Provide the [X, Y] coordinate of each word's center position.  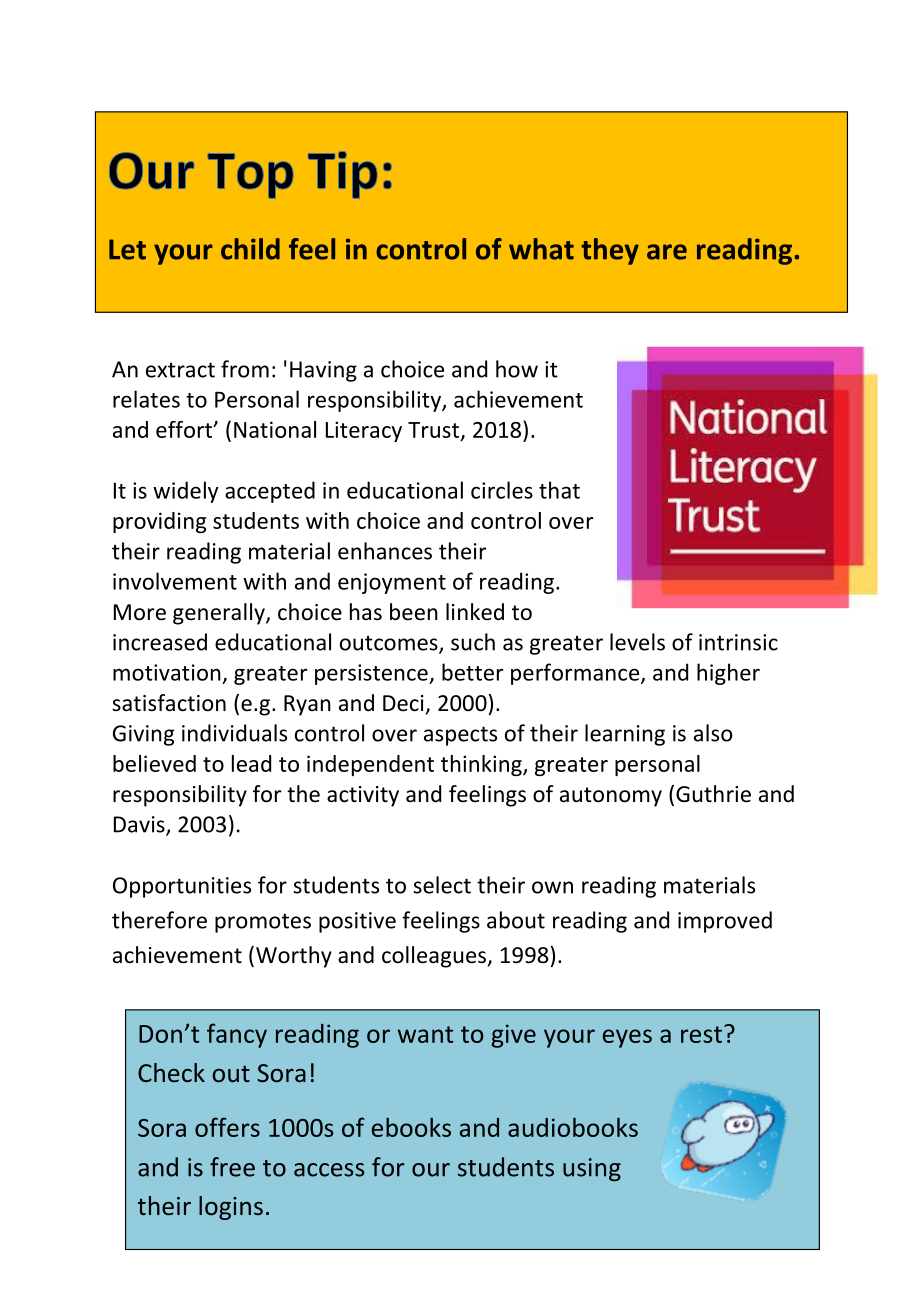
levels [637, 642]
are [667, 252]
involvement [175, 581]
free [232, 1167]
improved [725, 922]
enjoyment [392, 583]
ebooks [411, 1127]
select [442, 885]
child [250, 249]
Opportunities [182, 887]
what [541, 249]
